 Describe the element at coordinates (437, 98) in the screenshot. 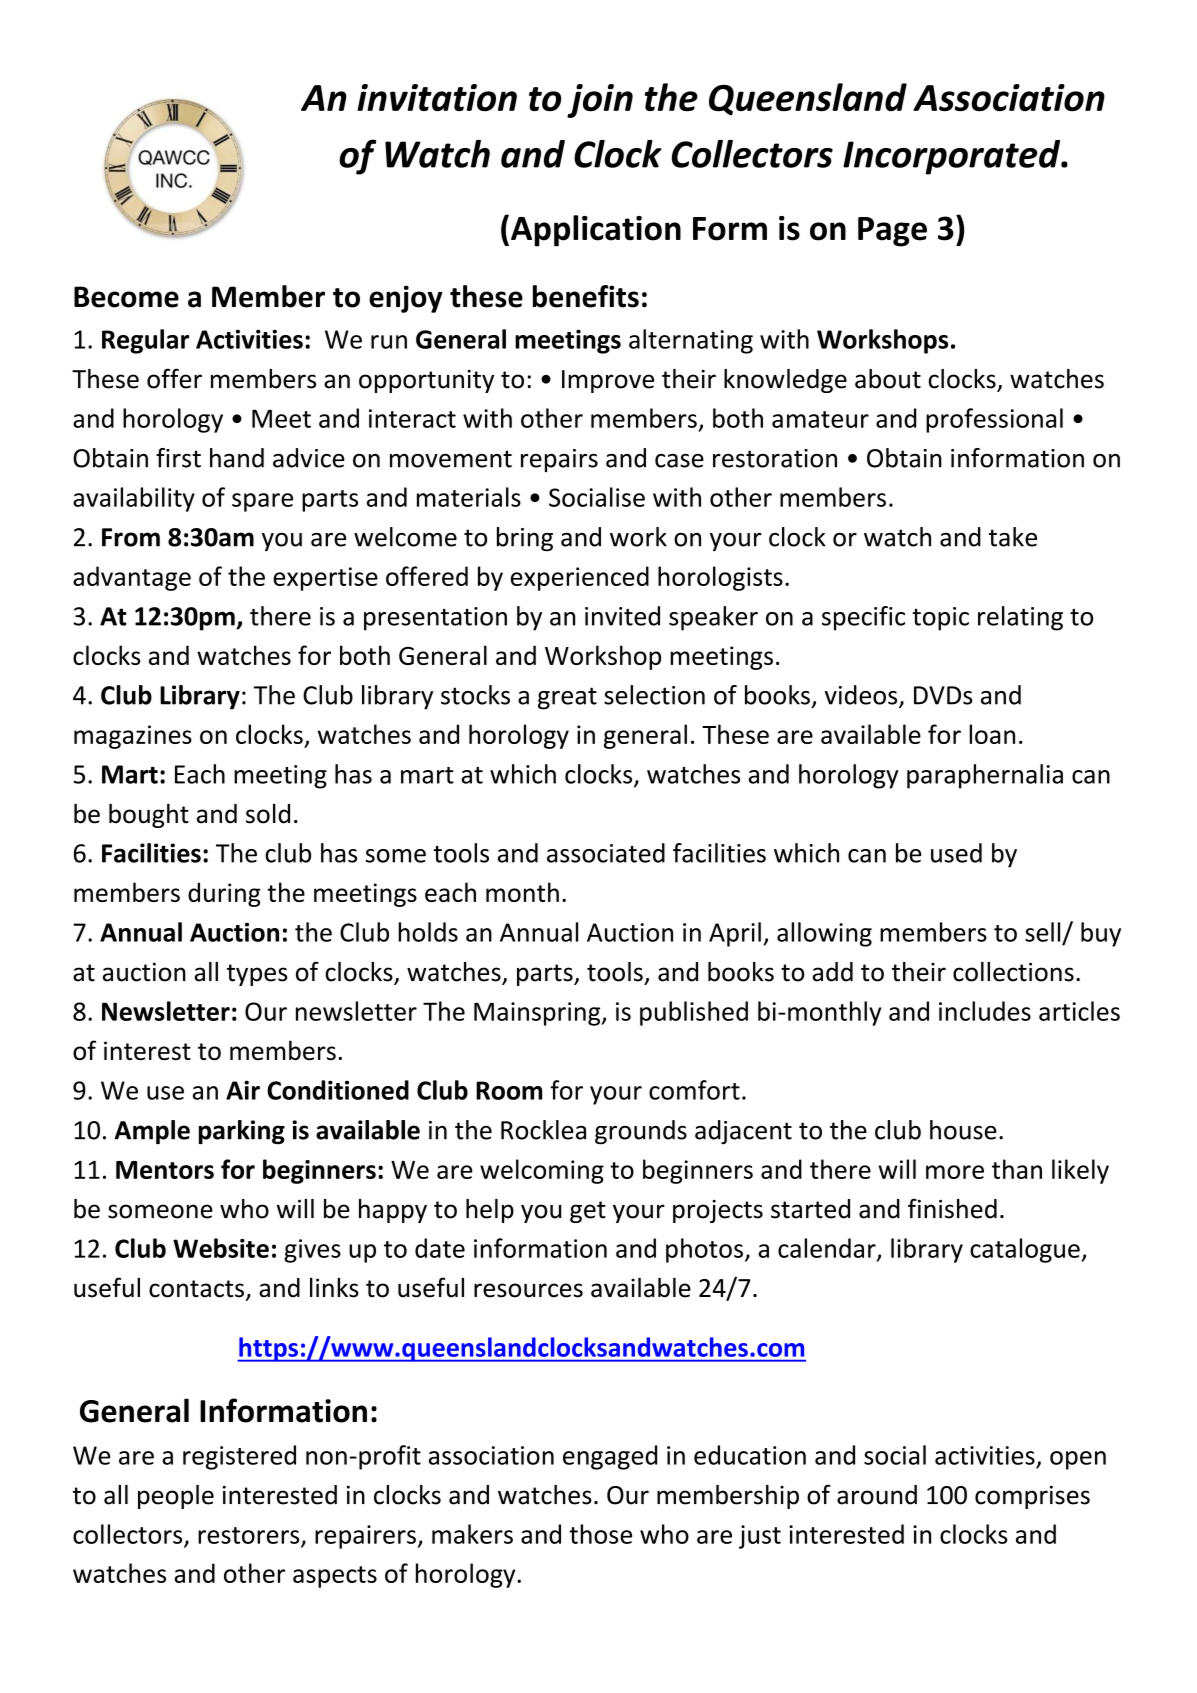

I see `invitation` at that location.
